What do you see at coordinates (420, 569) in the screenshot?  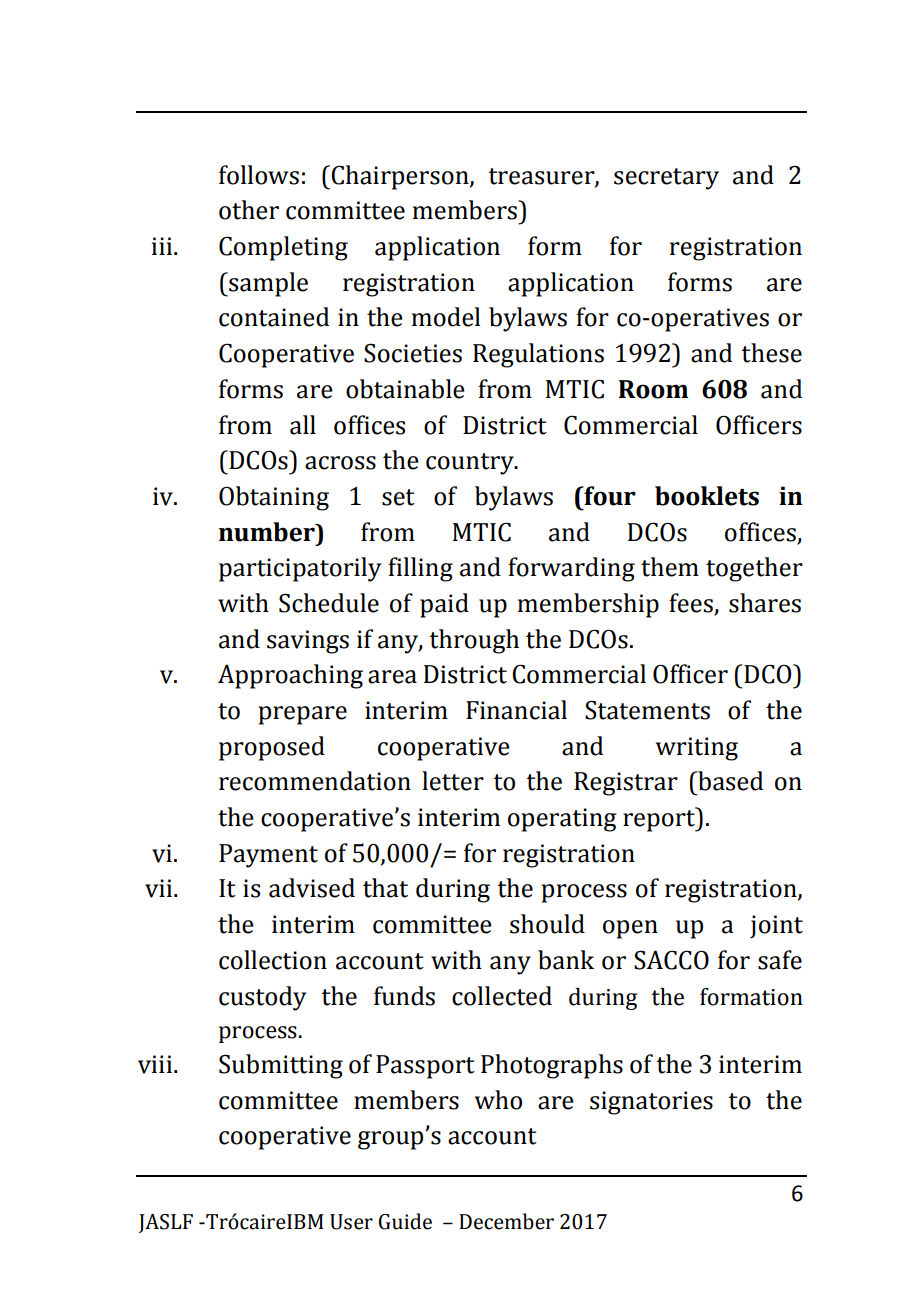 I see `filling` at bounding box center [420, 569].
